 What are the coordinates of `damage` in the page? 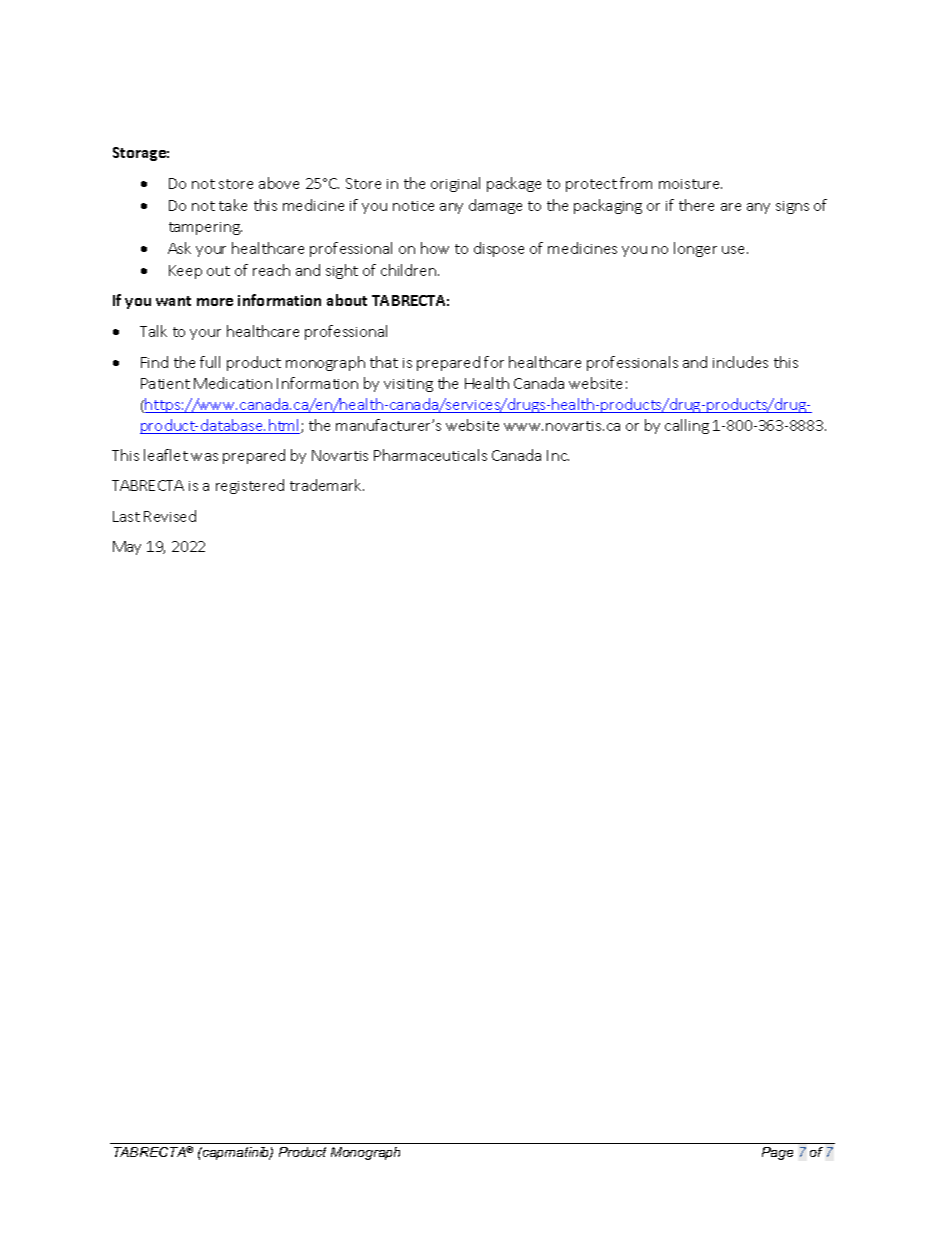 It's located at (495, 206).
